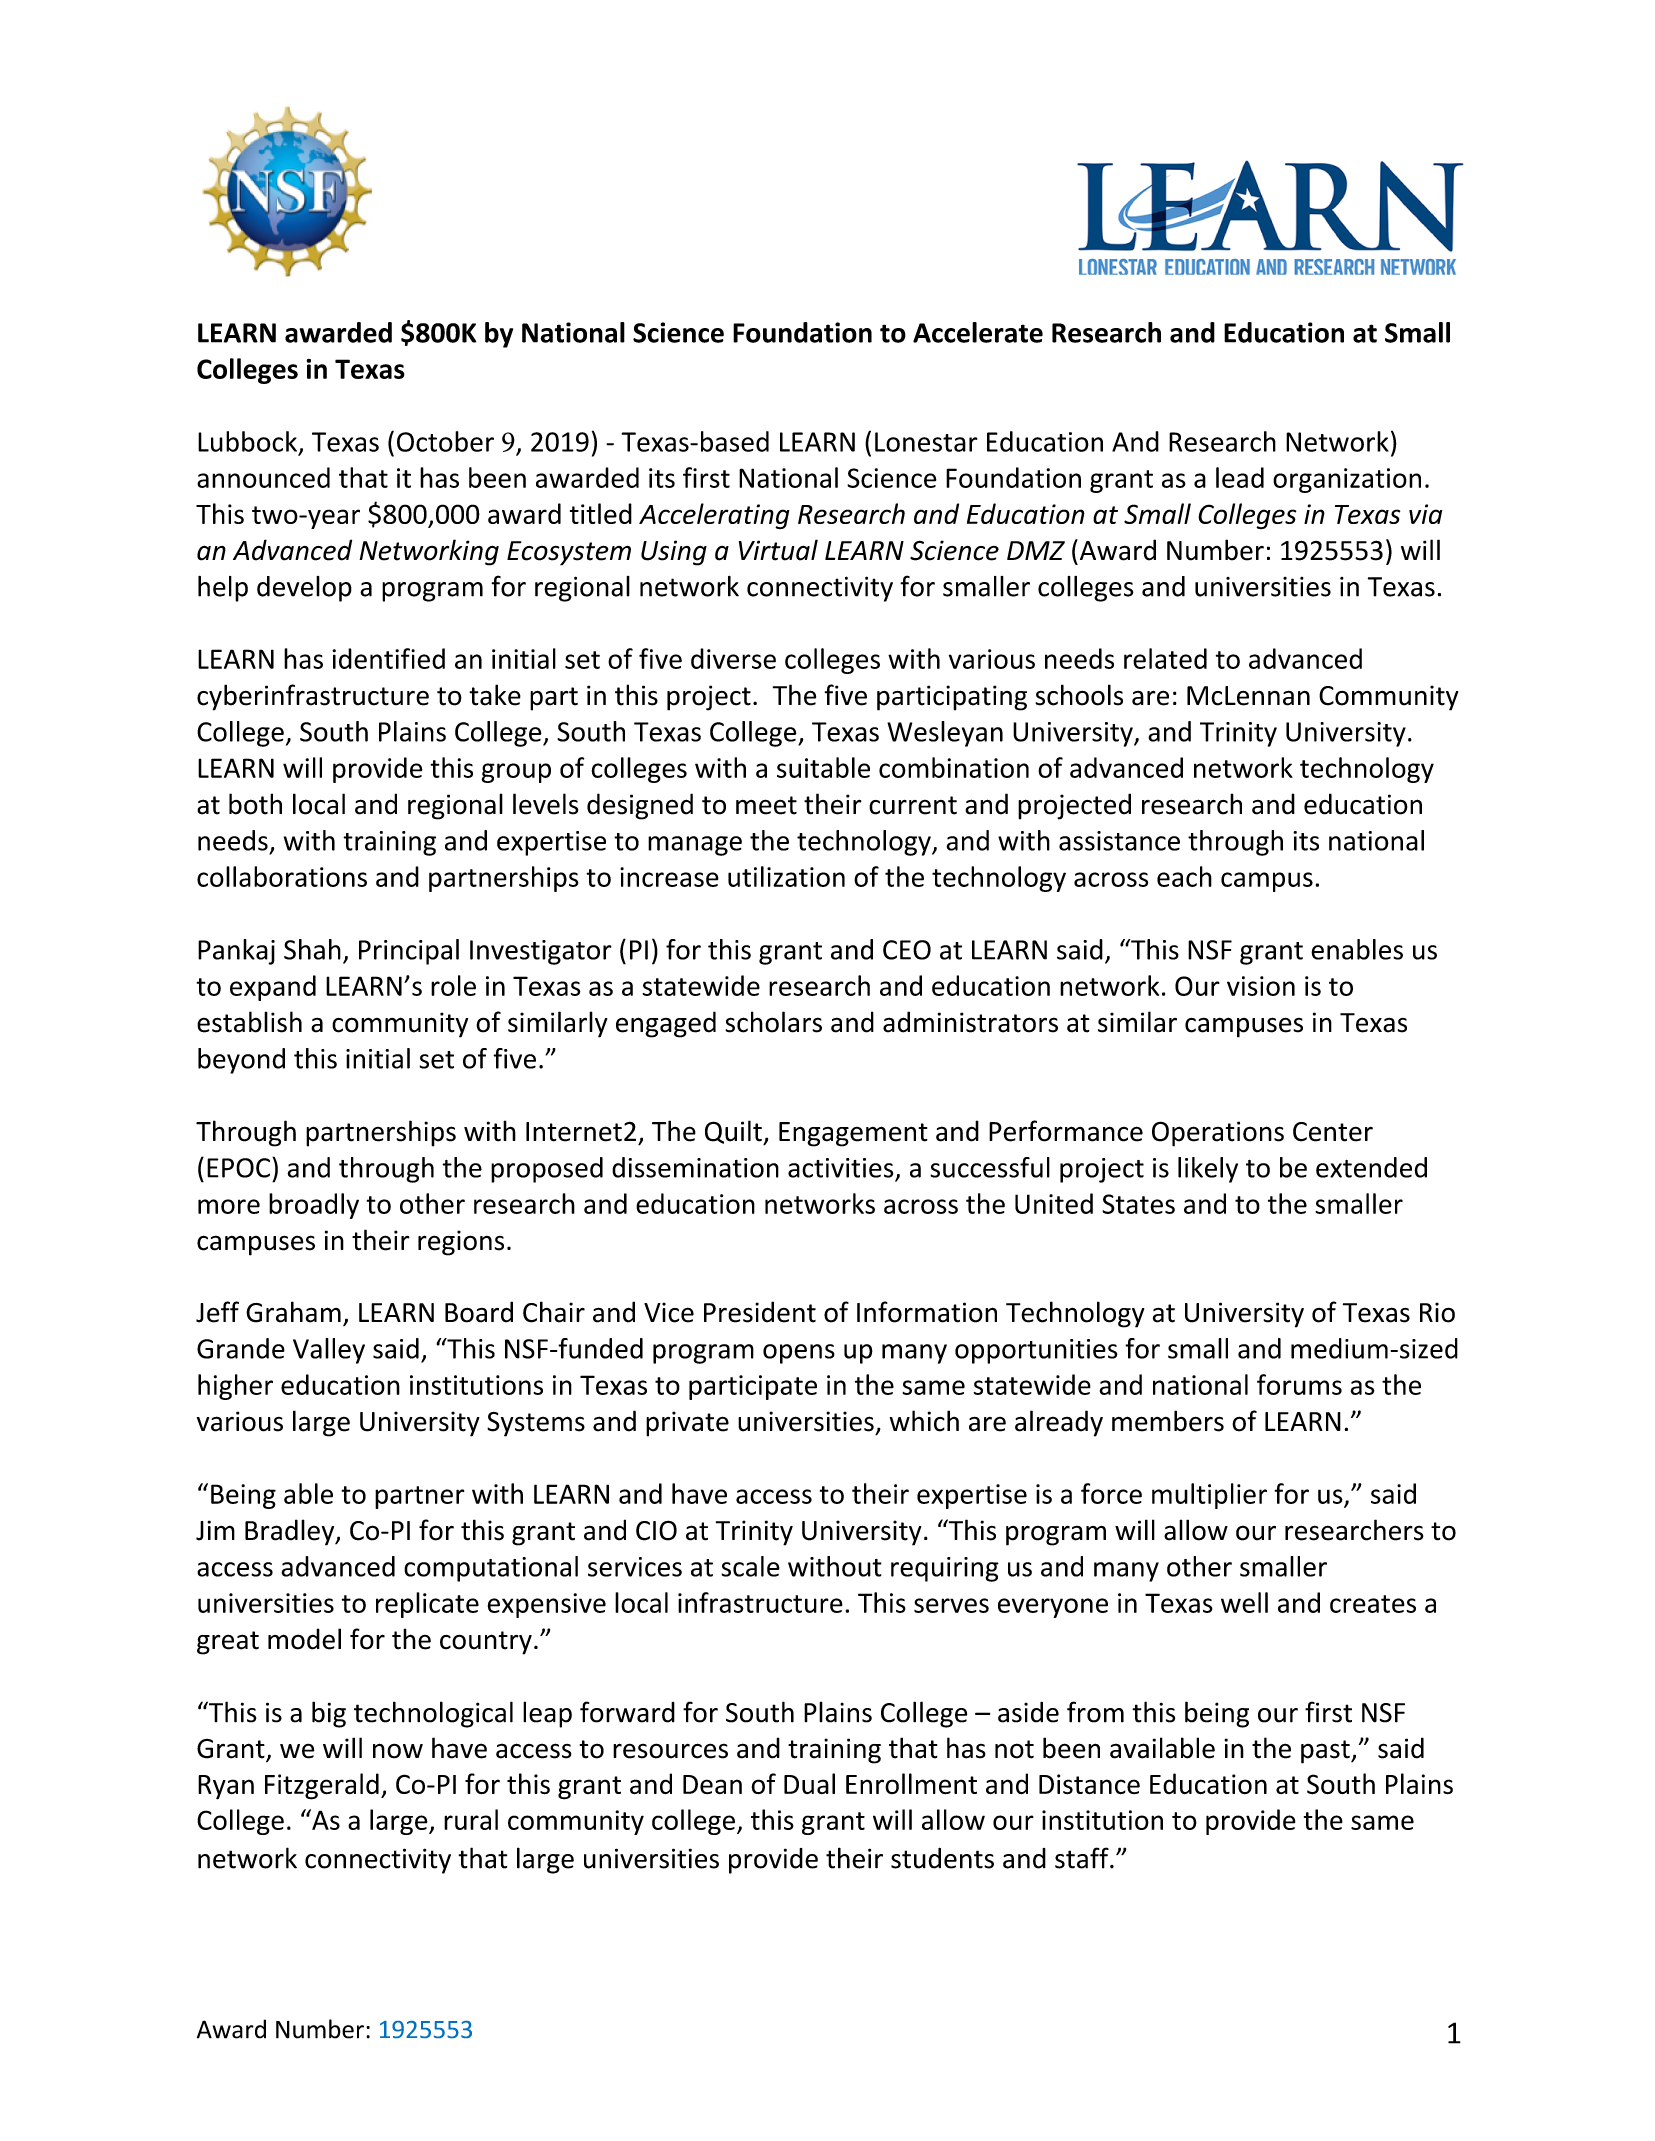 Image resolution: width=1655 pixels, height=2141 pixels. I want to click on activities, so click(841, 1168).
